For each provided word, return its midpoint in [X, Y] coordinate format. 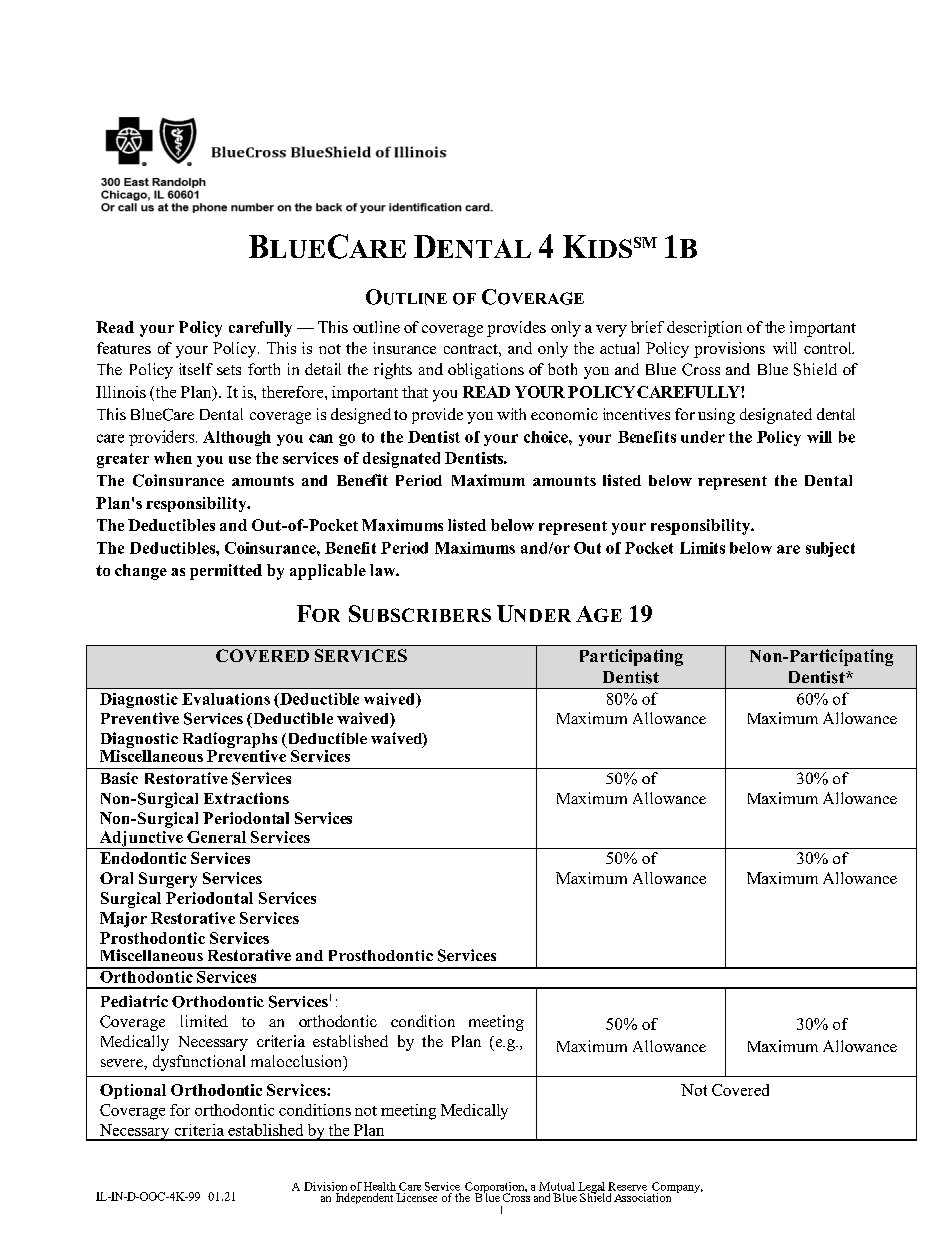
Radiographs [230, 741]
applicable [328, 572]
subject [830, 549]
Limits [702, 548]
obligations [486, 371]
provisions [729, 350]
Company [677, 1189]
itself [196, 369]
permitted [226, 572]
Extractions [246, 798]
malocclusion [298, 1062]
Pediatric [134, 1001]
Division [325, 1186]
